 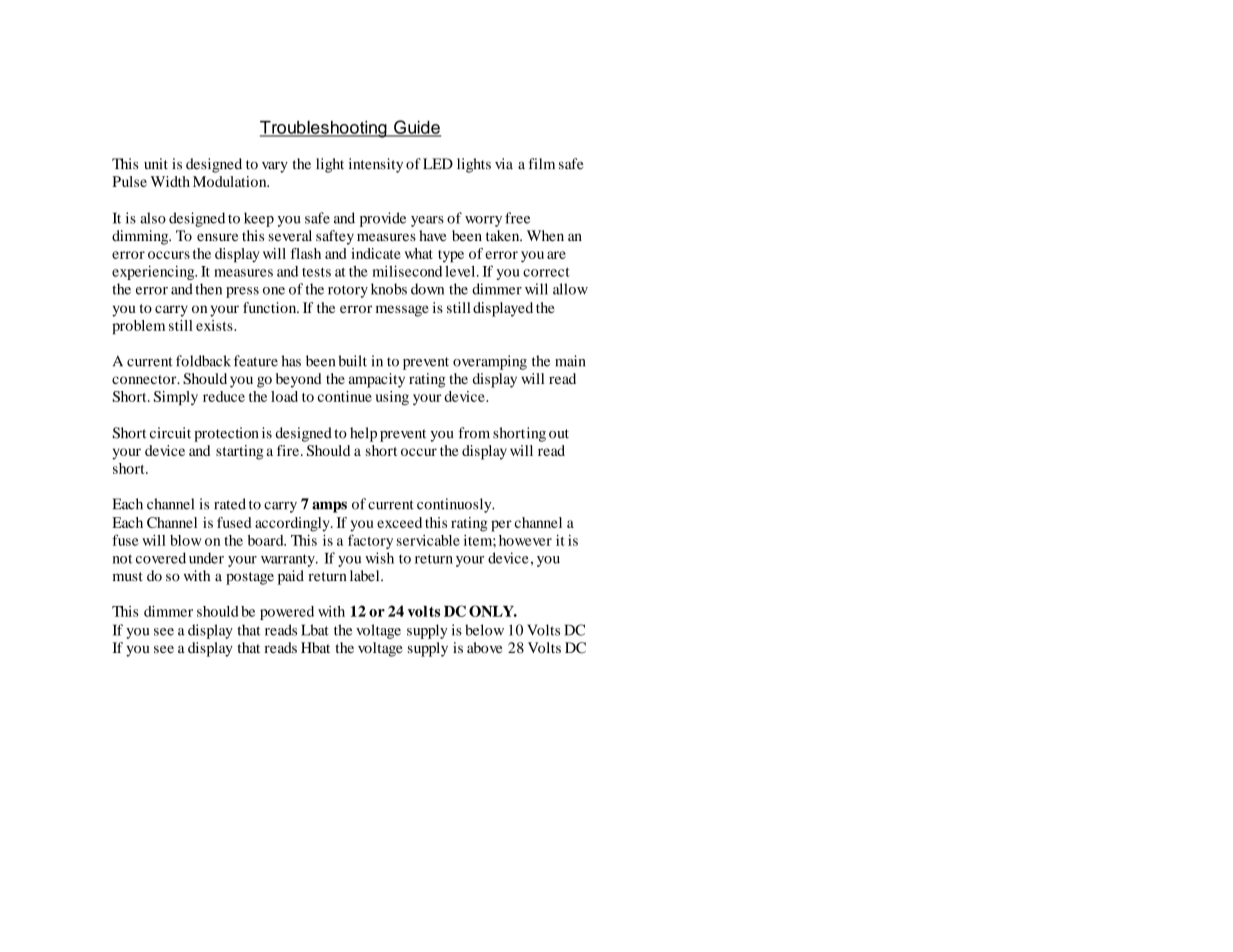 I want to click on help, so click(x=363, y=434).
